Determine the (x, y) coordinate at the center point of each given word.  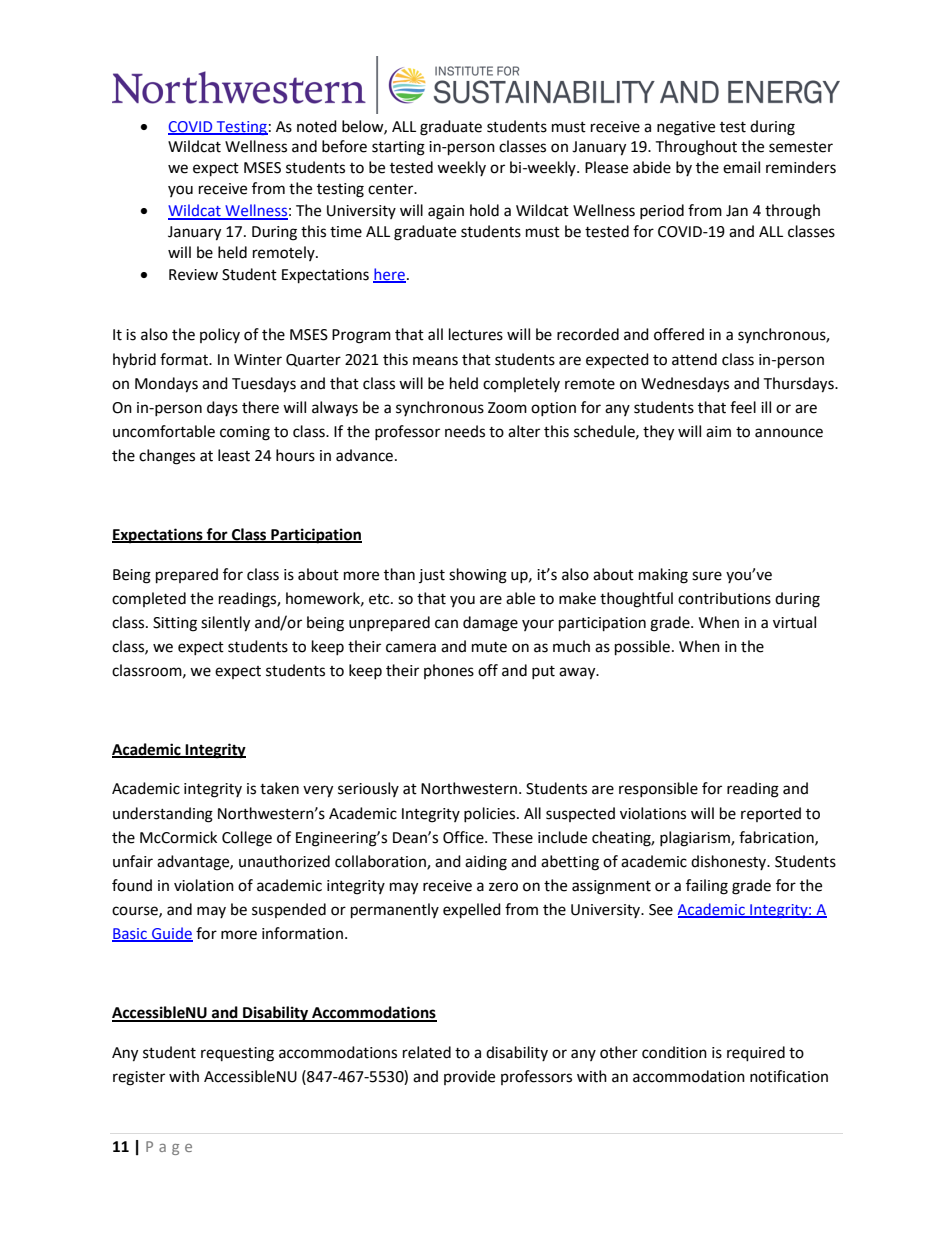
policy (220, 335)
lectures (476, 334)
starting (398, 148)
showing (478, 576)
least (234, 455)
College (247, 839)
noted (317, 126)
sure (707, 576)
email (741, 167)
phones (449, 671)
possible (642, 648)
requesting (237, 1054)
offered (679, 334)
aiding (486, 863)
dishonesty (730, 862)
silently (225, 624)
